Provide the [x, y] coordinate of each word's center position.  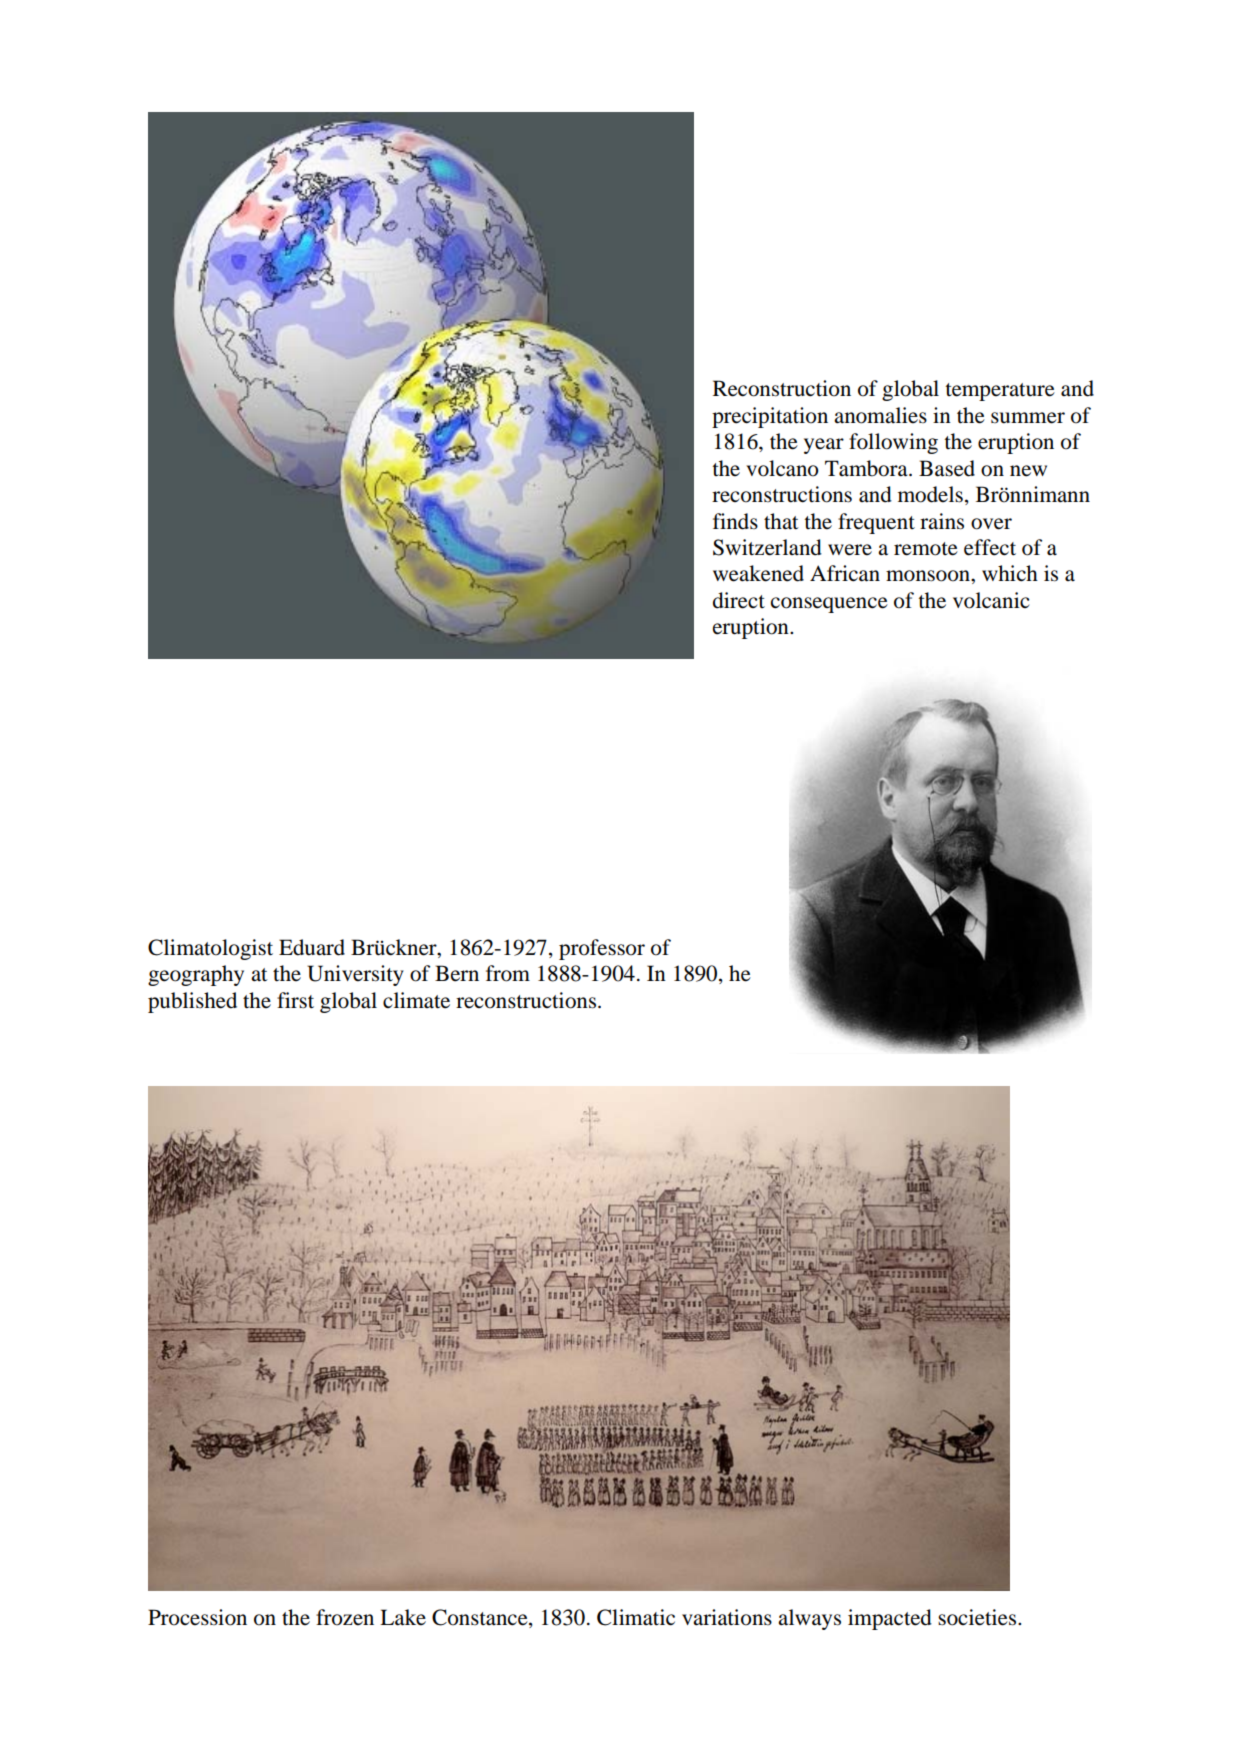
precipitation [770, 417]
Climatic [636, 1617]
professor [602, 949]
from [508, 973]
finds [735, 521]
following [893, 443]
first [295, 1000]
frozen [345, 1617]
